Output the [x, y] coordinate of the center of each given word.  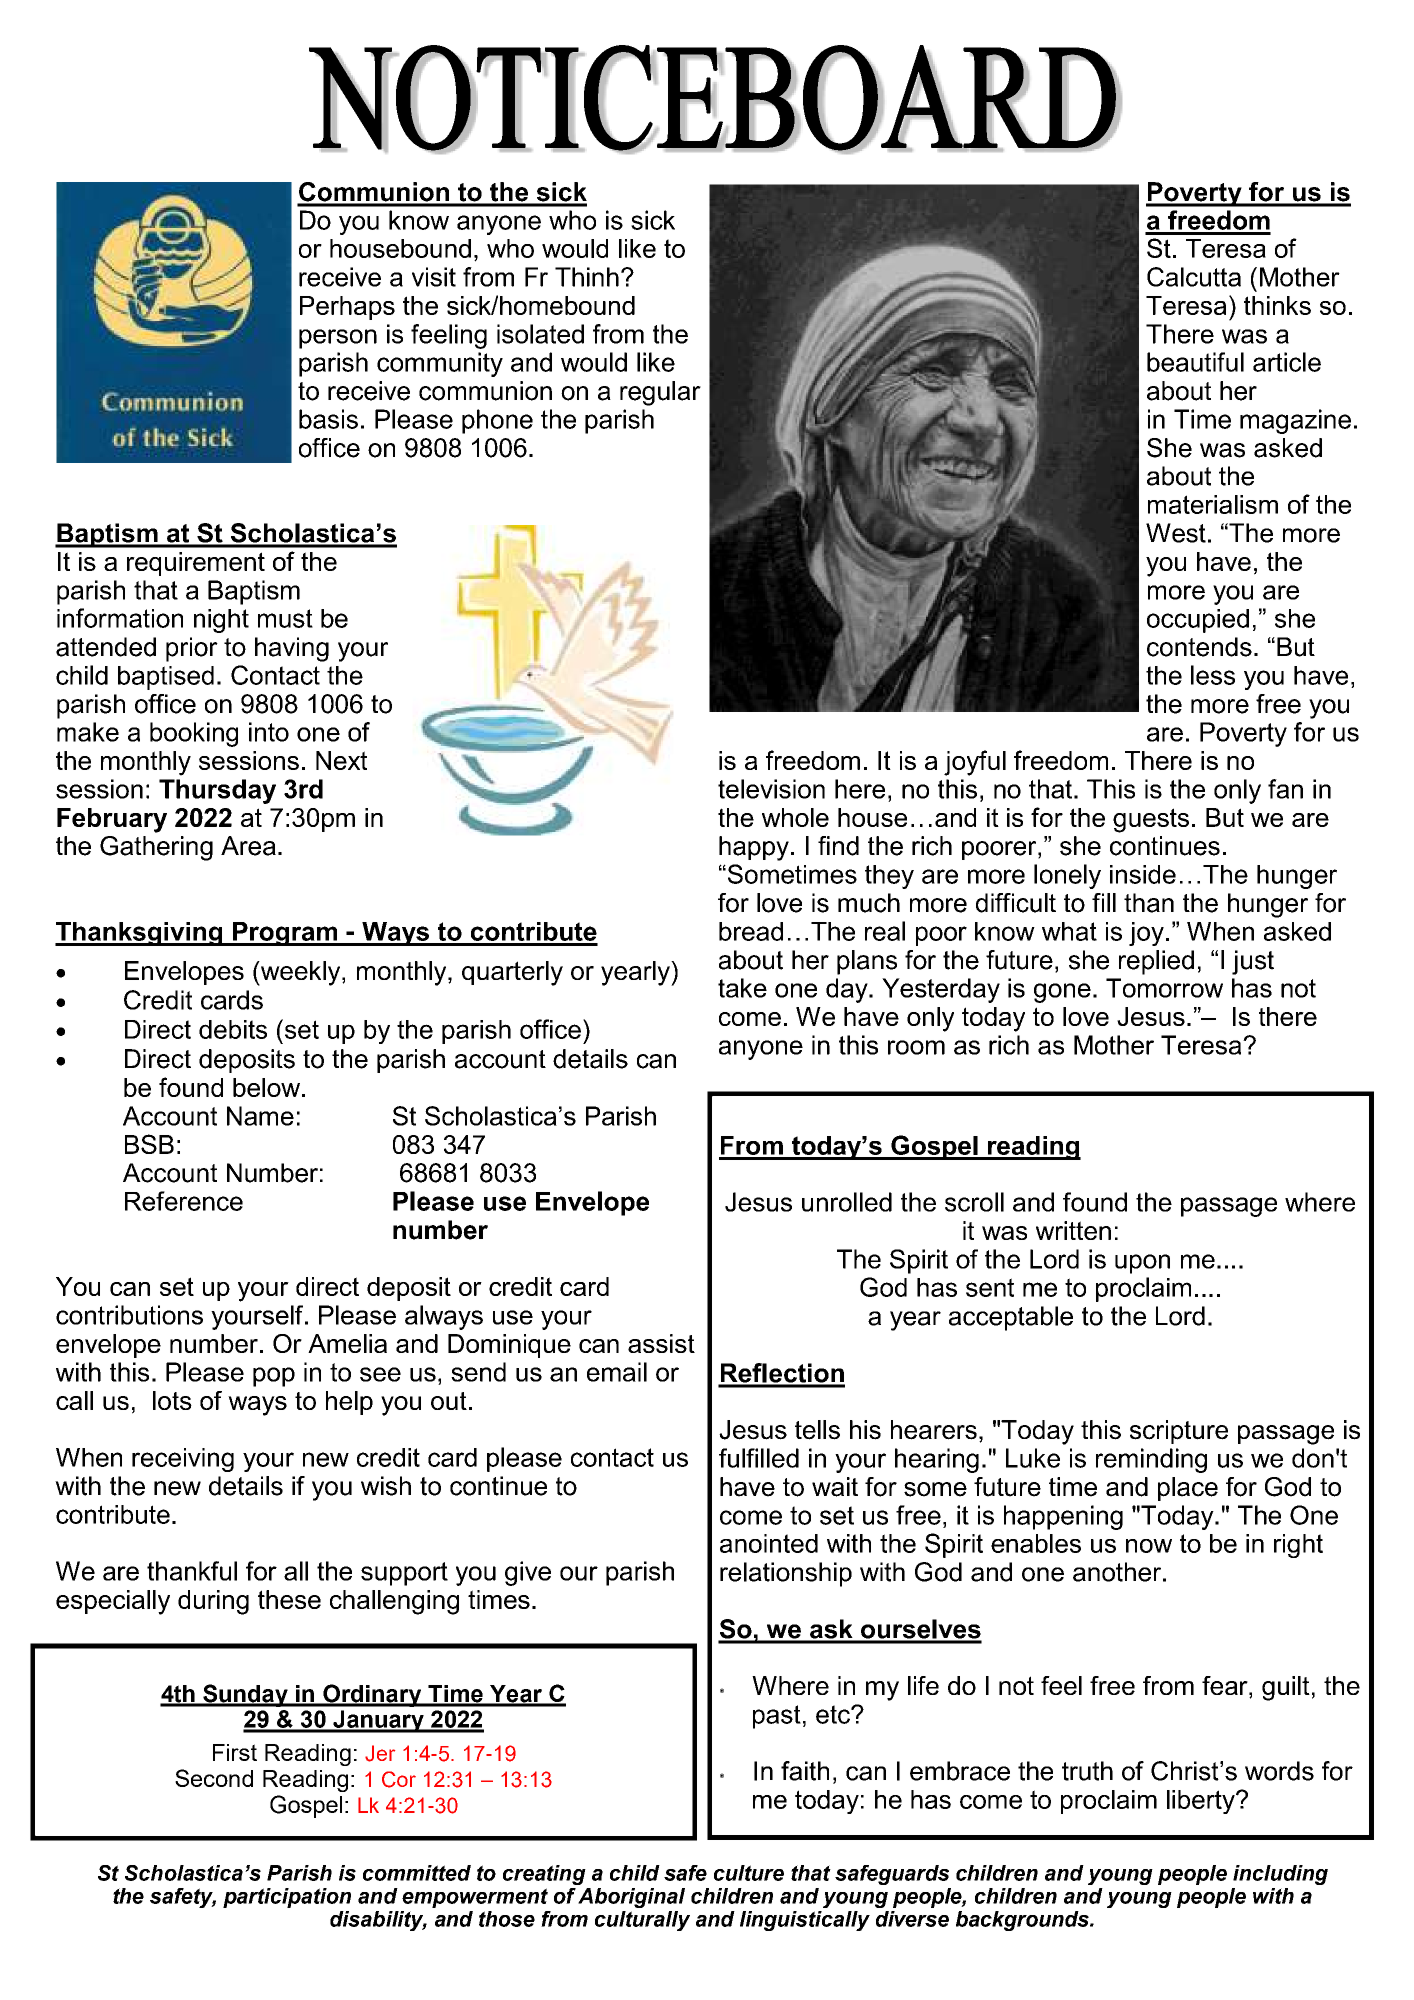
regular [660, 393]
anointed [769, 1543]
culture [749, 1873]
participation [287, 1898]
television [771, 789]
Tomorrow [1164, 988]
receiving [183, 1460]
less [1213, 675]
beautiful [1195, 362]
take [742, 988]
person [338, 339]
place [1188, 1489]
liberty [1202, 1802]
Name [260, 1116]
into [269, 732]
